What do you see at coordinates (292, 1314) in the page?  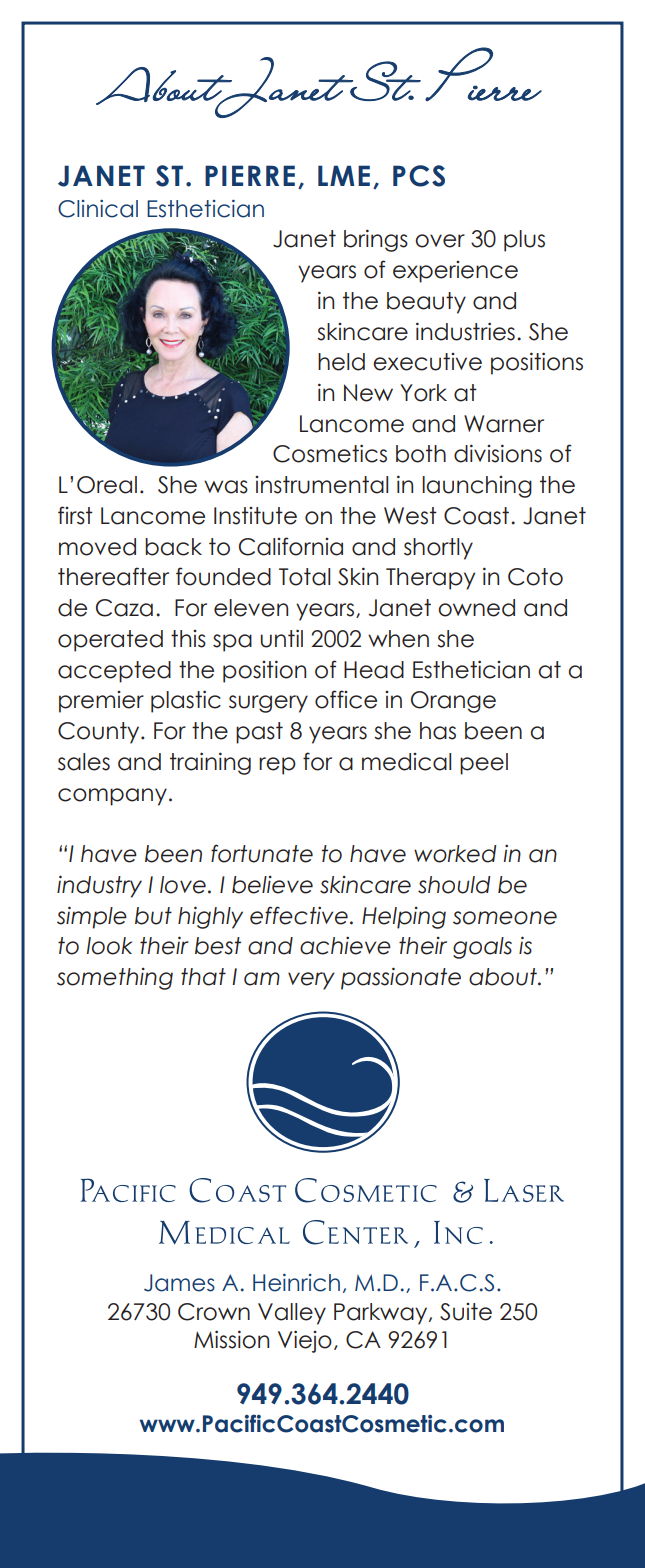 I see `Valley` at bounding box center [292, 1314].
